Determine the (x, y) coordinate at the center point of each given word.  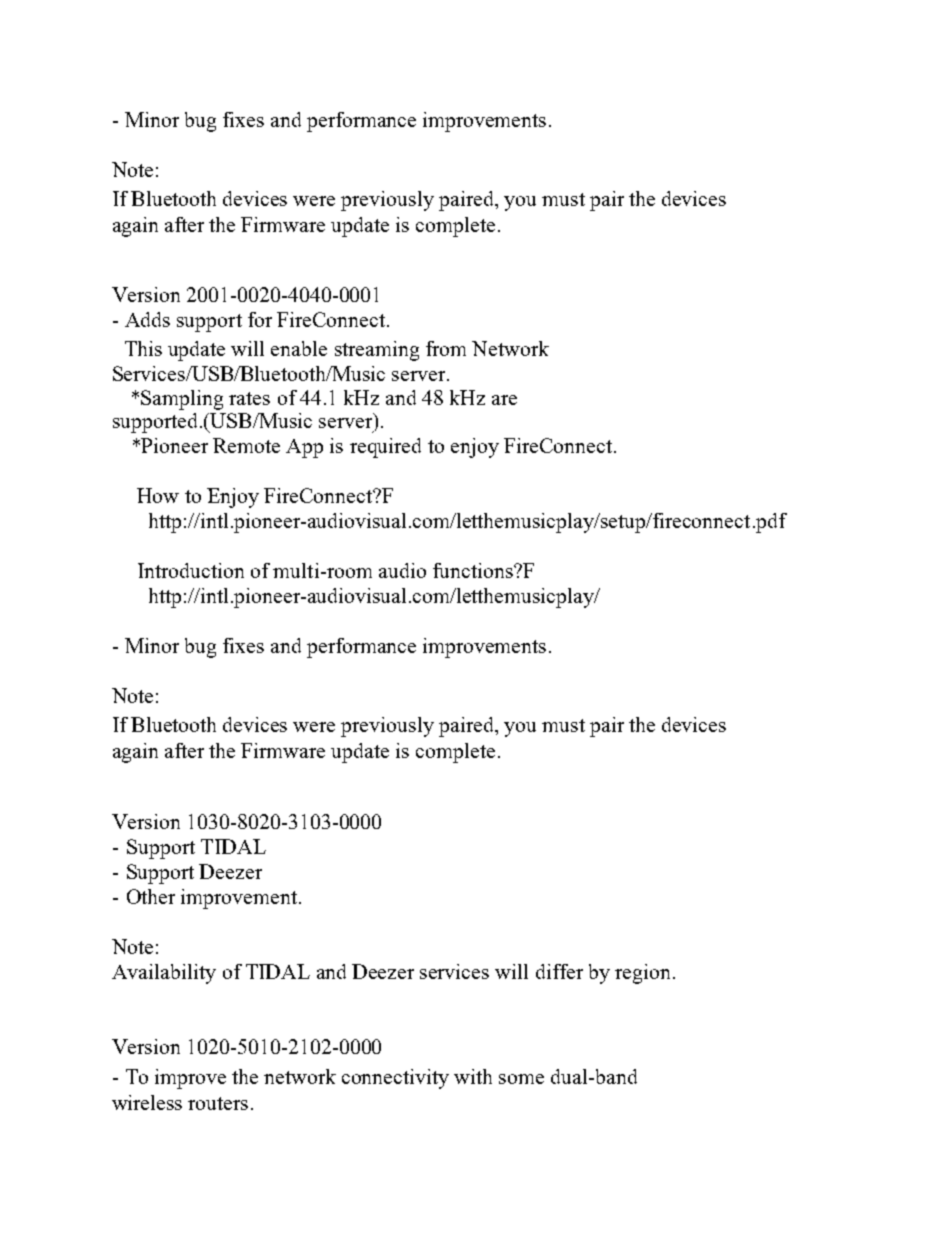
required (385, 448)
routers (218, 1103)
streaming (377, 351)
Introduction (191, 570)
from (446, 348)
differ (559, 971)
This (143, 348)
